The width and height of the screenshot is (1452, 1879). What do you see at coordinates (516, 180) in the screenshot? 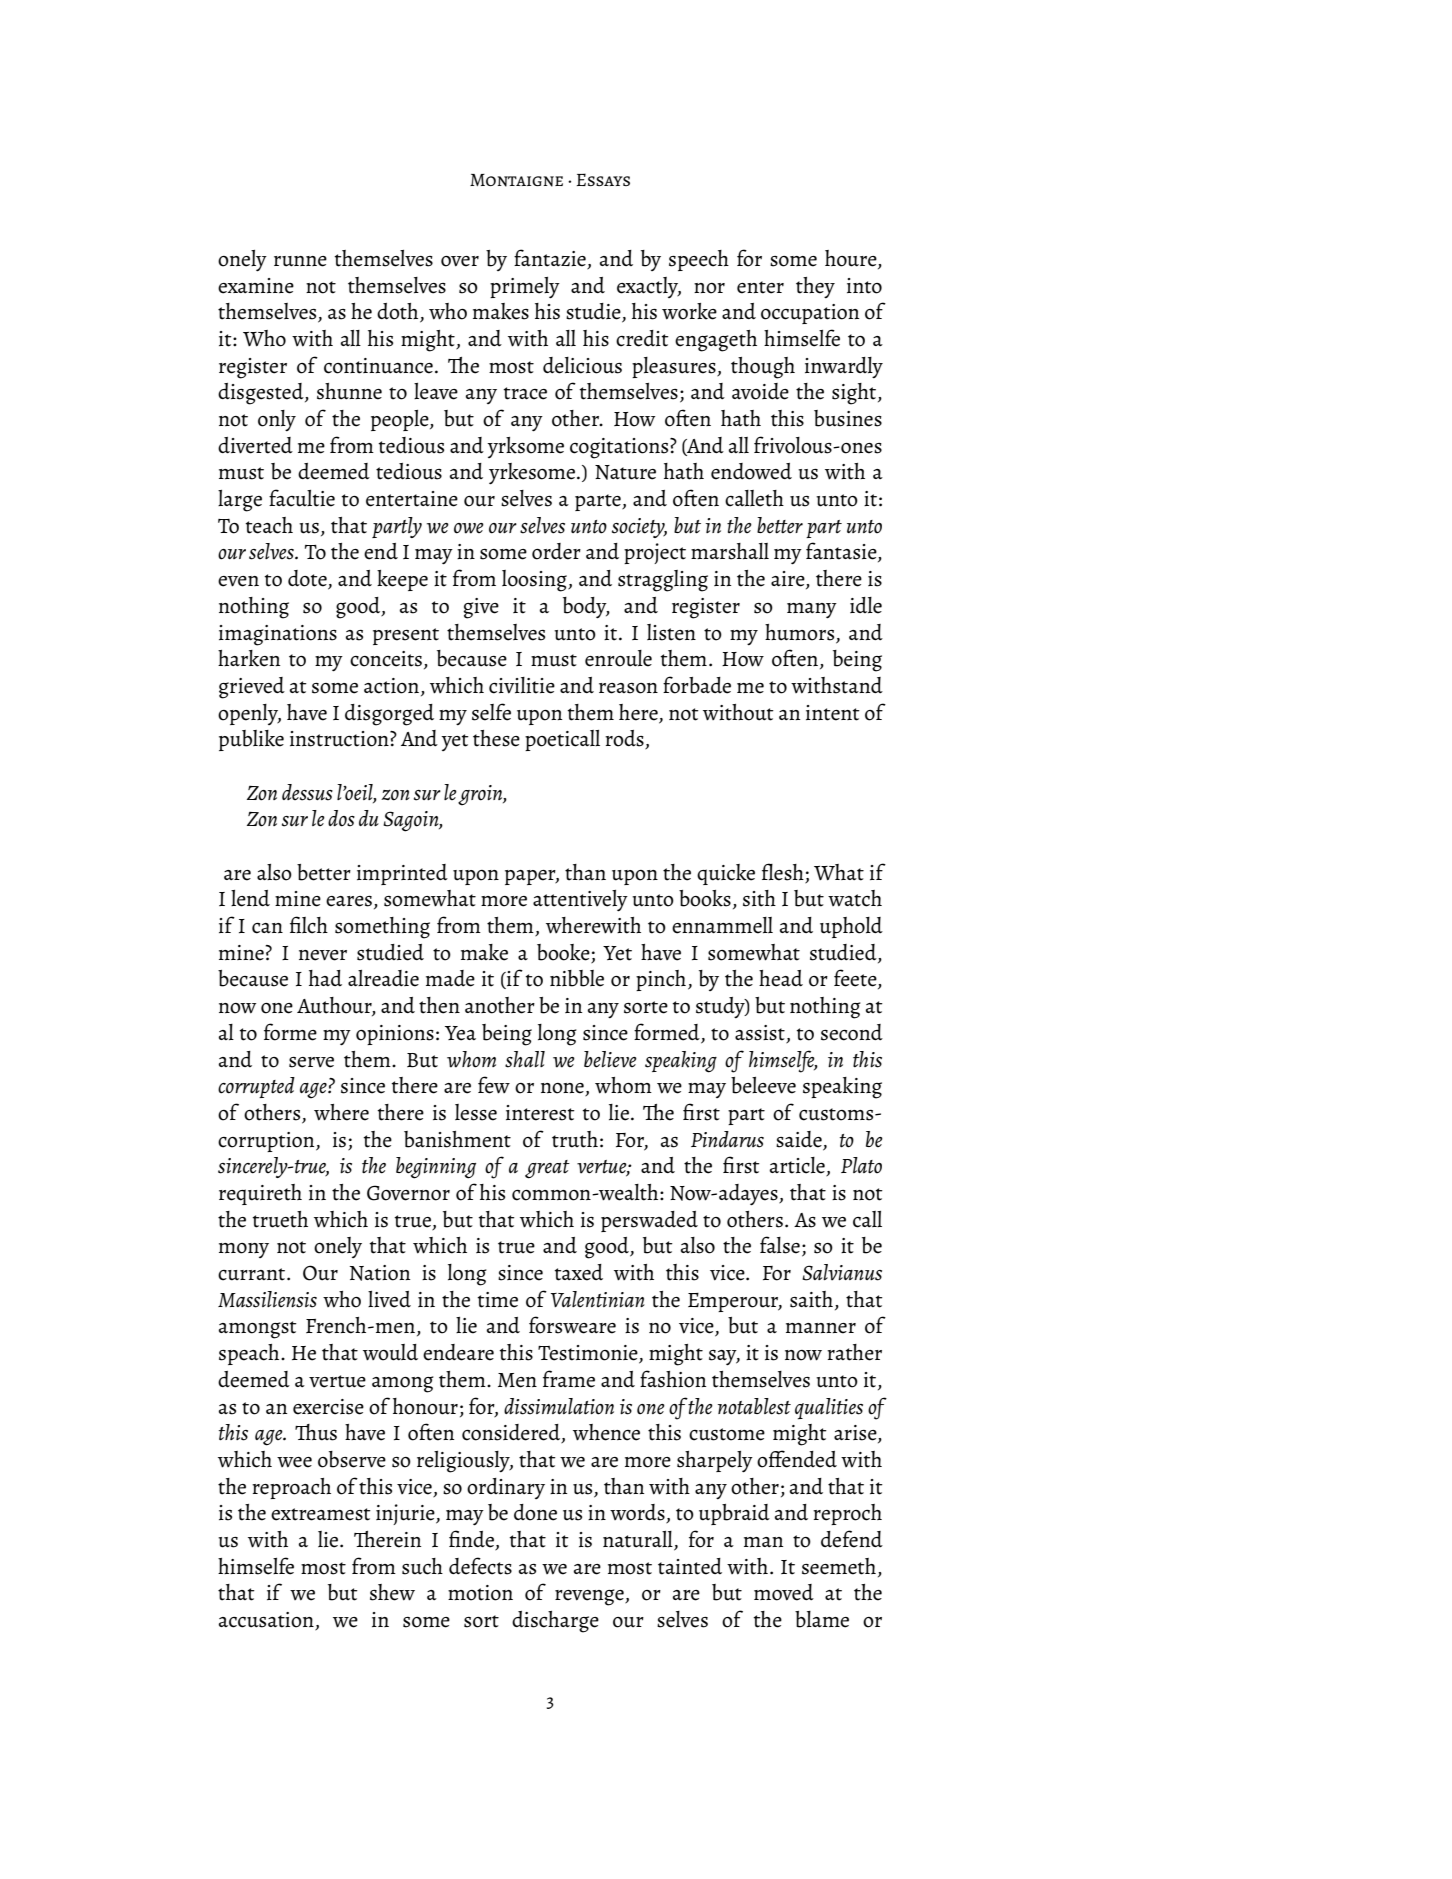
I see `Montaigne` at bounding box center [516, 180].
